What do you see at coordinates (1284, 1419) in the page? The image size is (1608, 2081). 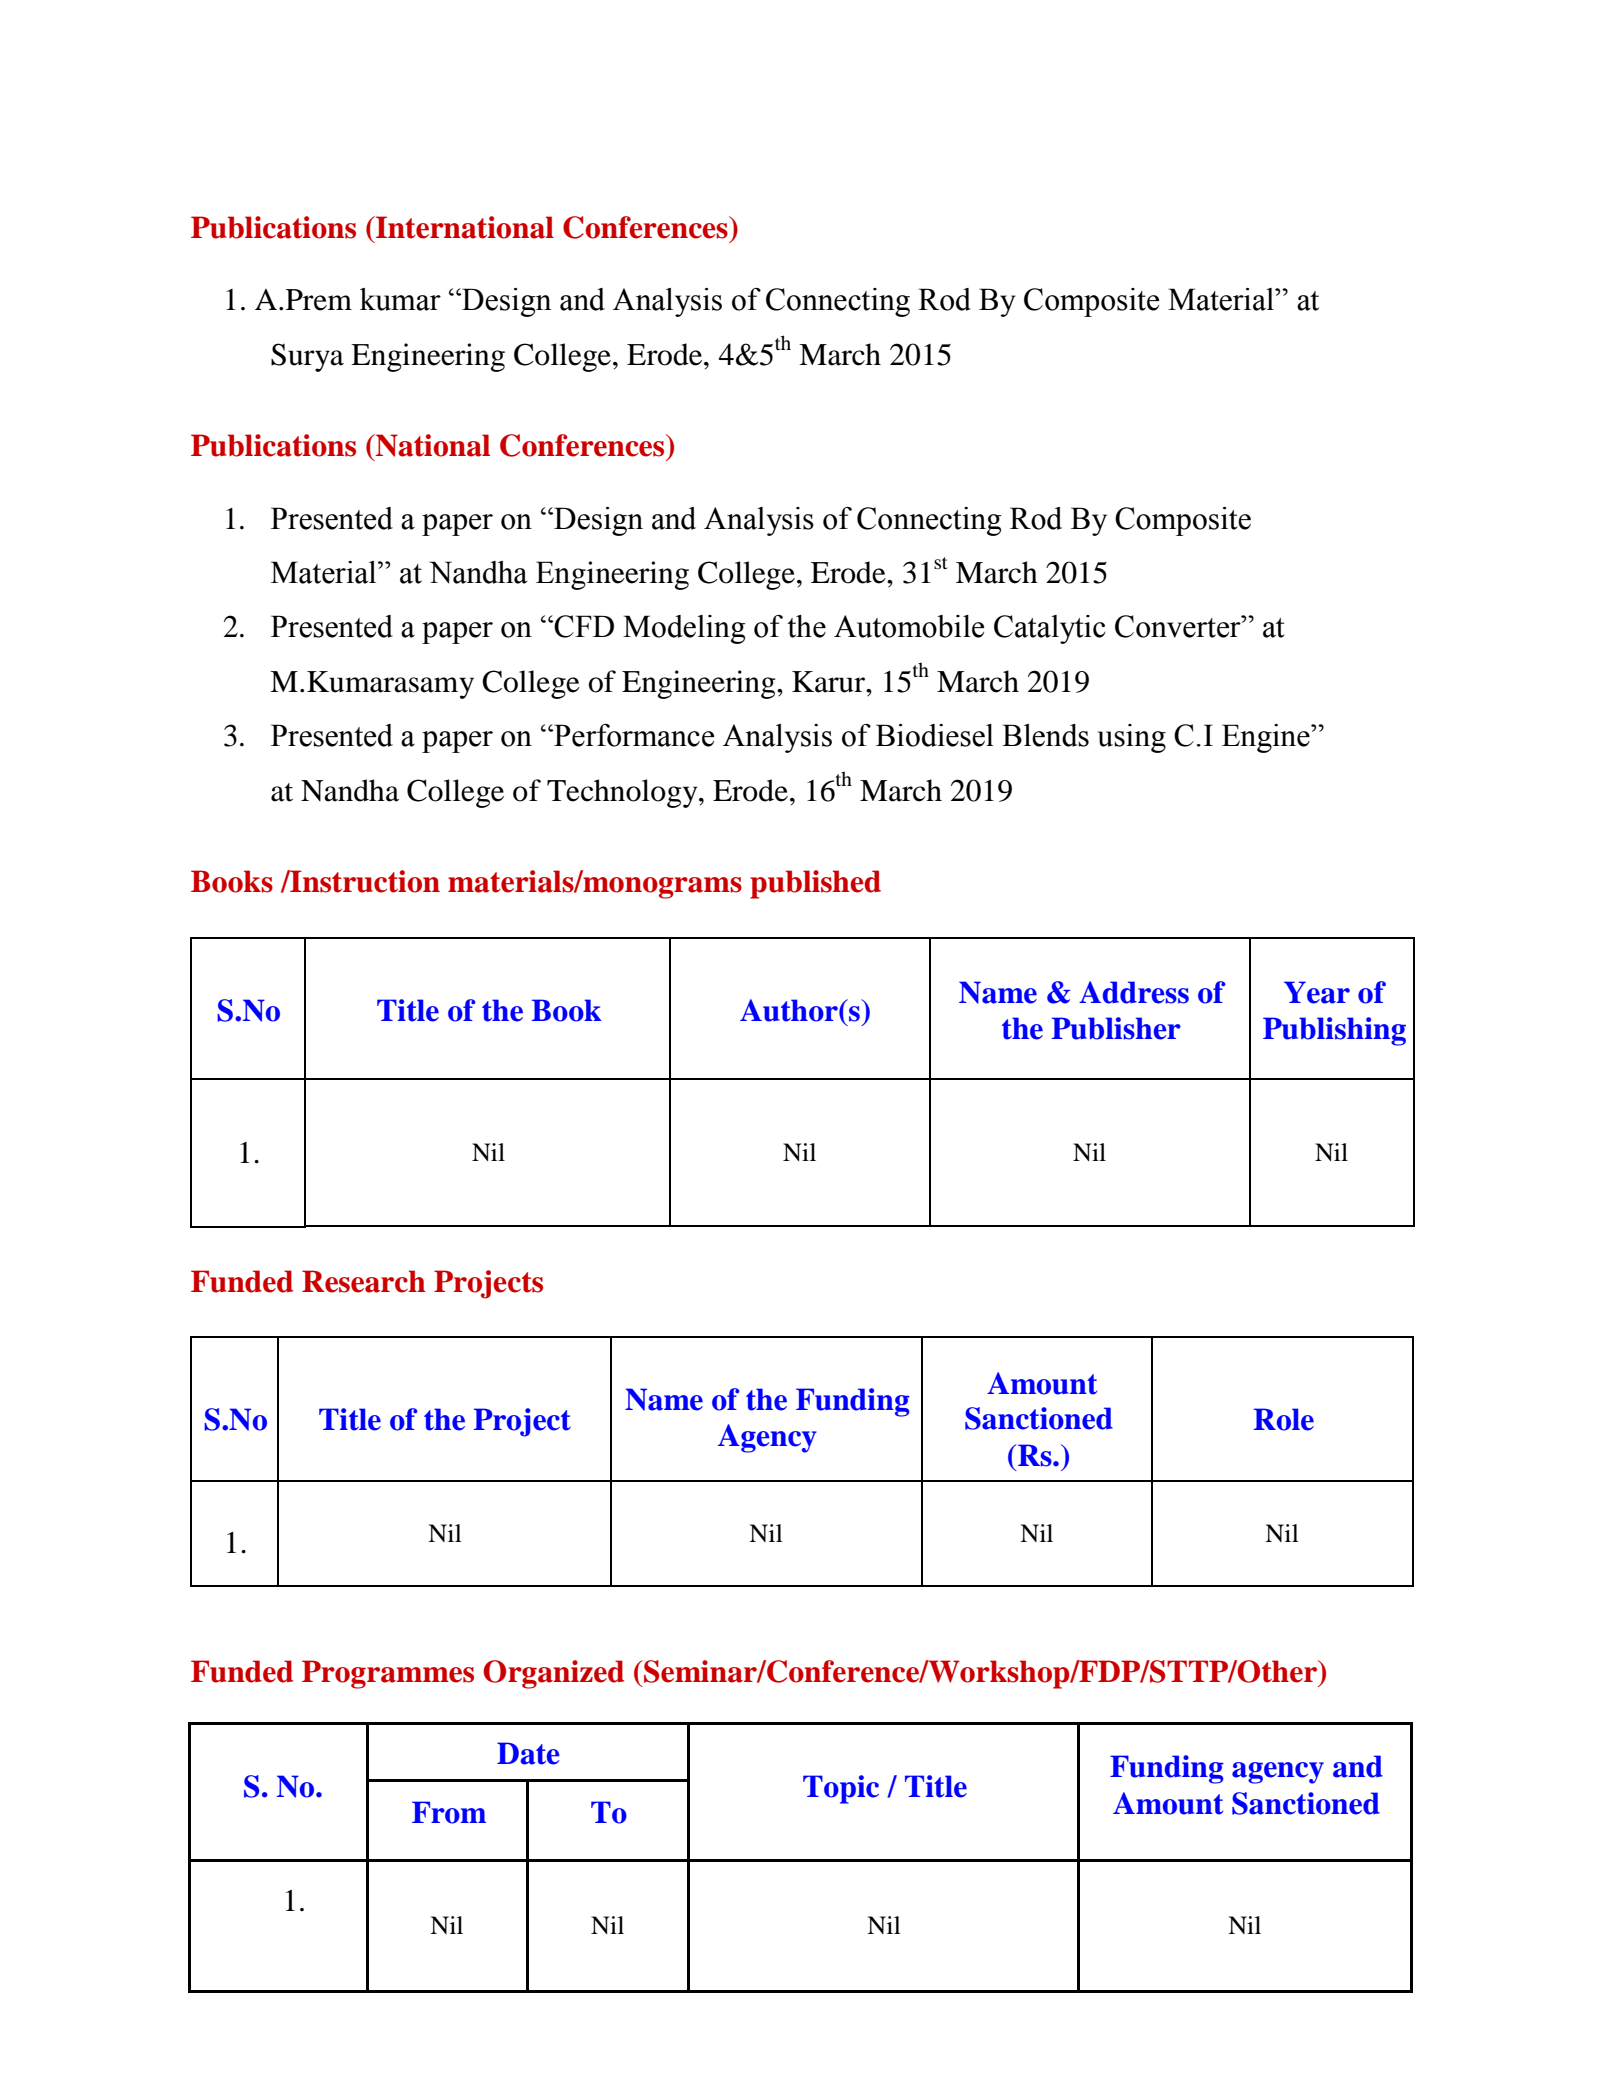 I see `Role` at bounding box center [1284, 1419].
